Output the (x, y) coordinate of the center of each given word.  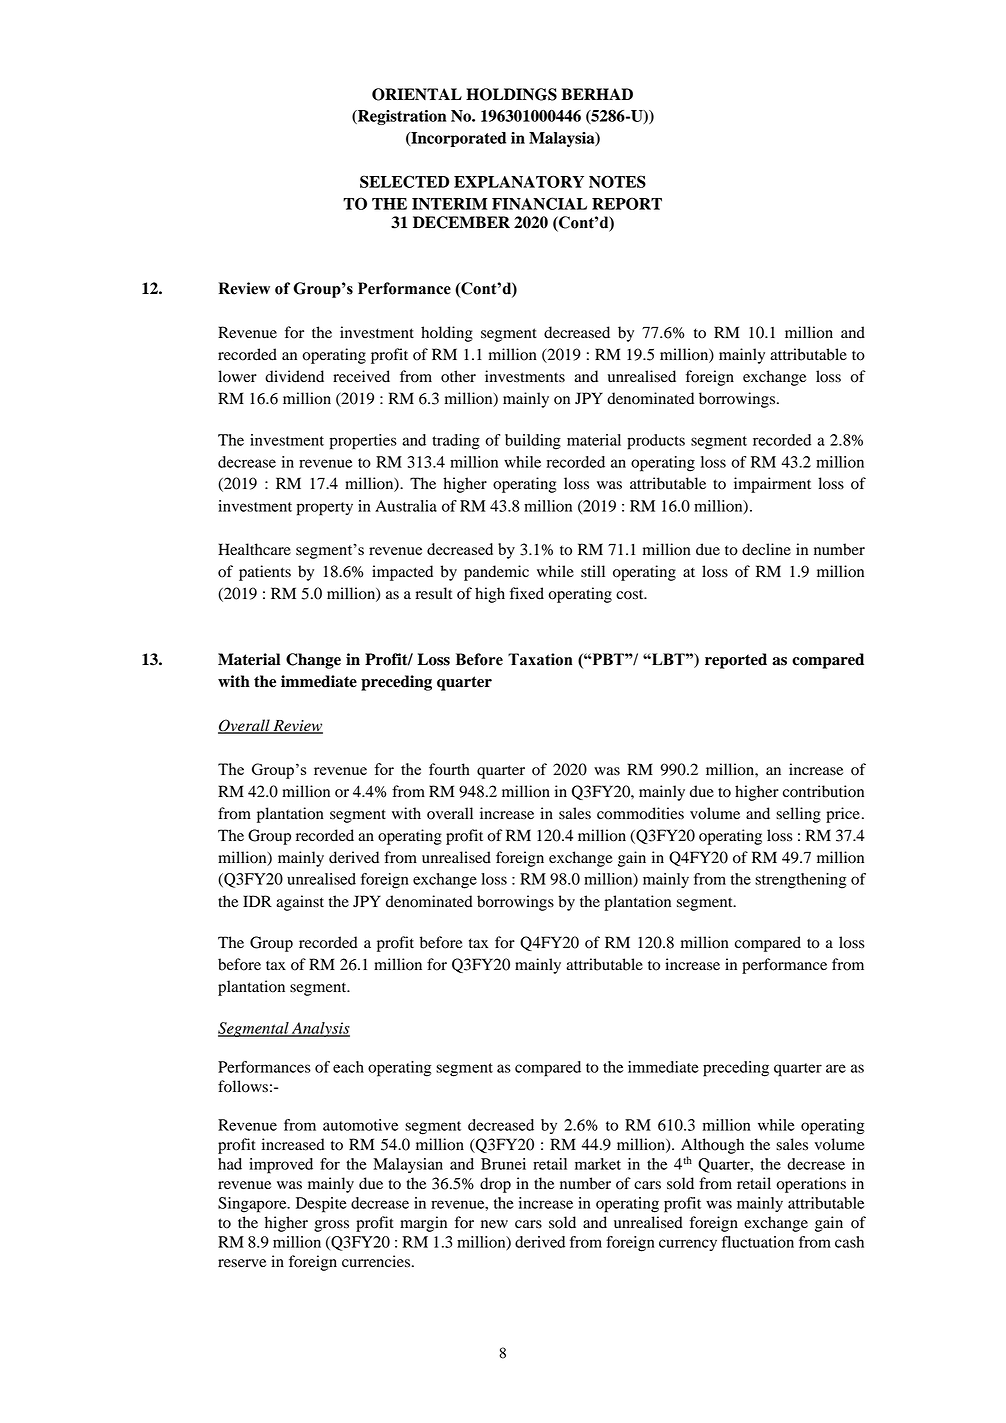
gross (331, 1226)
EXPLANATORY (519, 181)
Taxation (540, 659)
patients (265, 573)
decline (766, 549)
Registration (401, 117)
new (494, 1224)
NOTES (617, 181)
